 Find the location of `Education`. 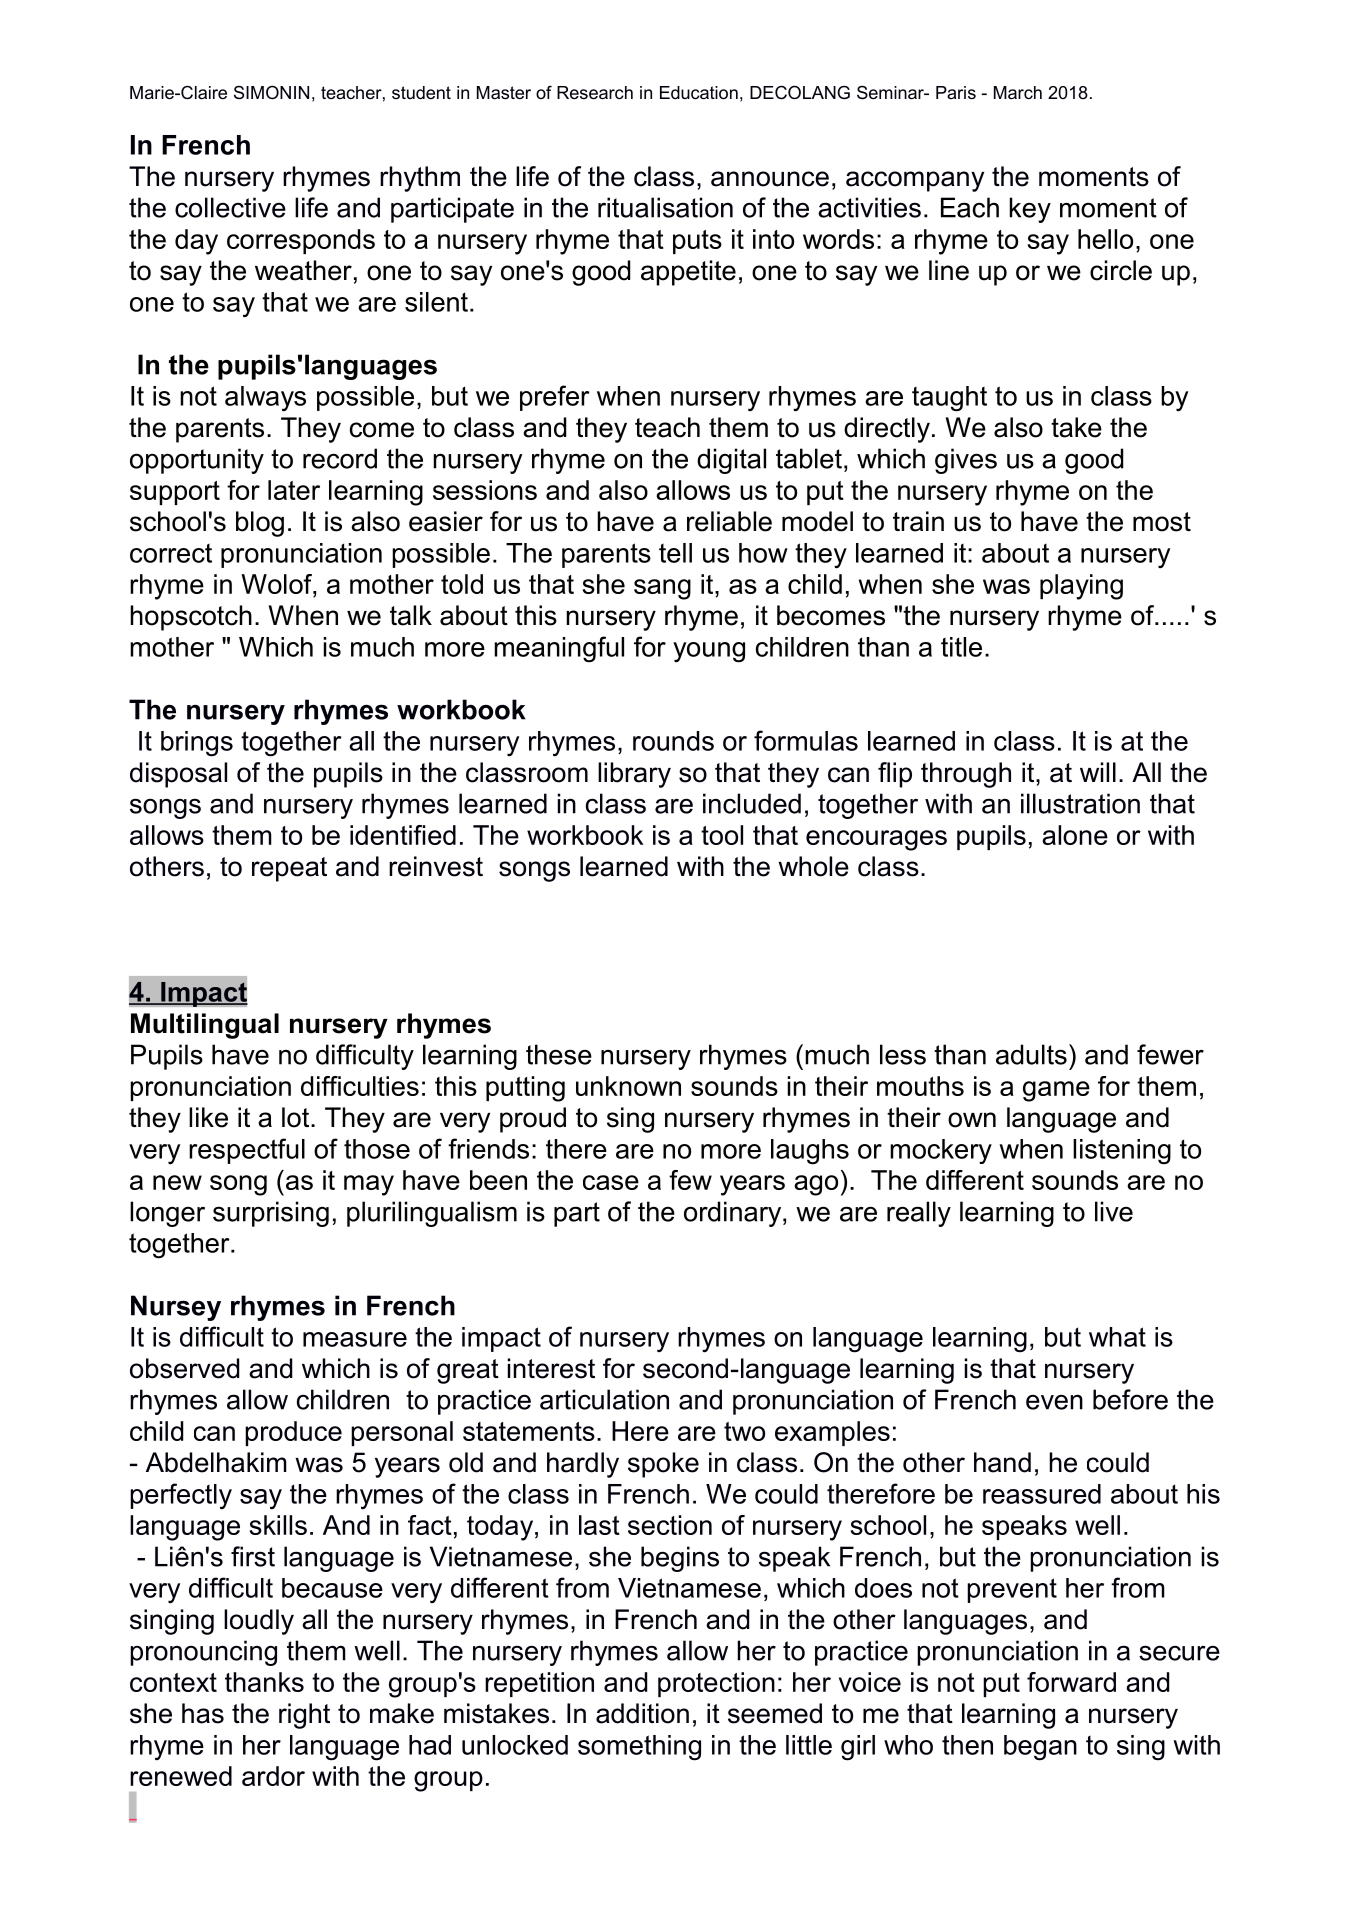

Education is located at coordinates (699, 93).
